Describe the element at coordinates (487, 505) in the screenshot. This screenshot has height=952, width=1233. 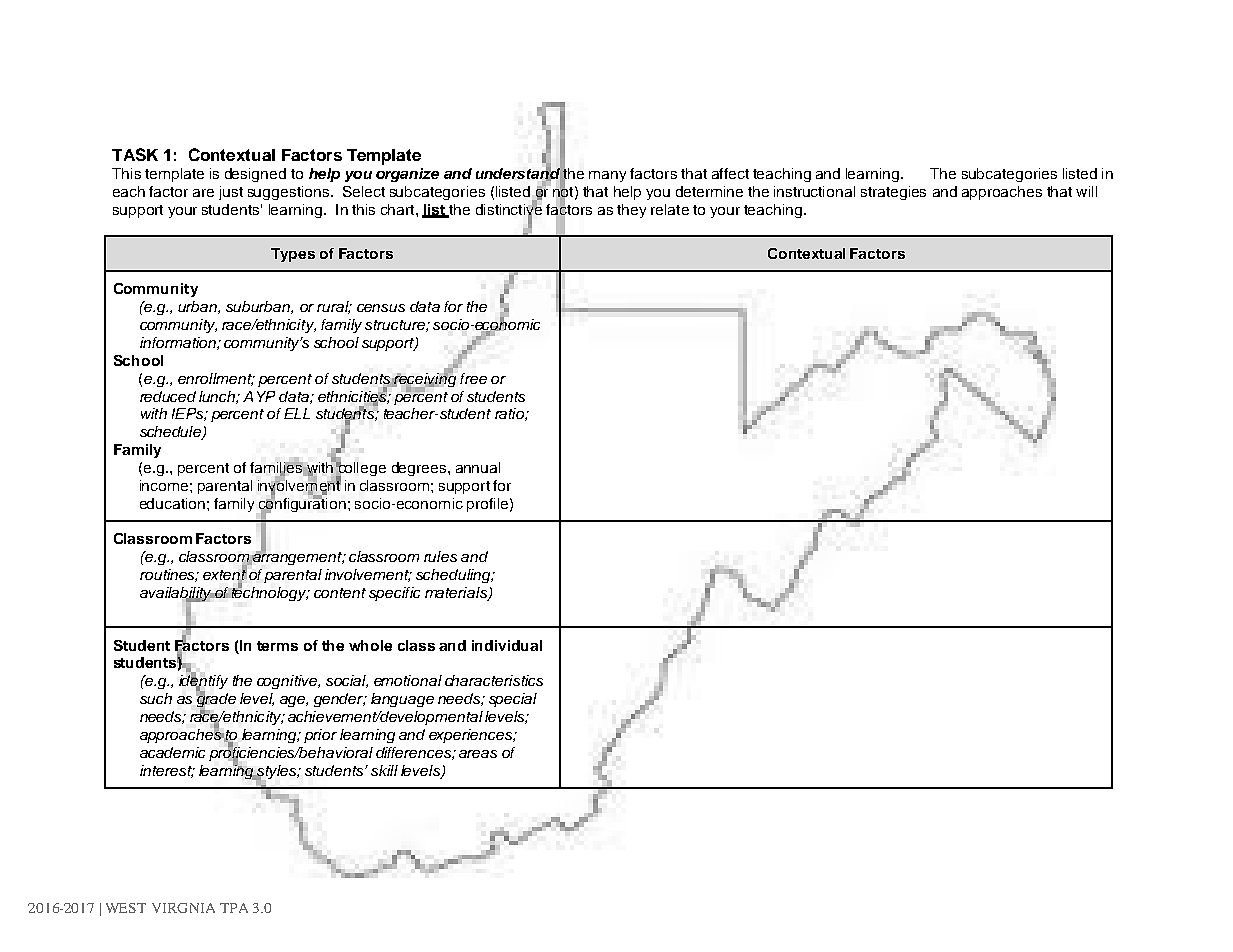
I see `profile` at that location.
